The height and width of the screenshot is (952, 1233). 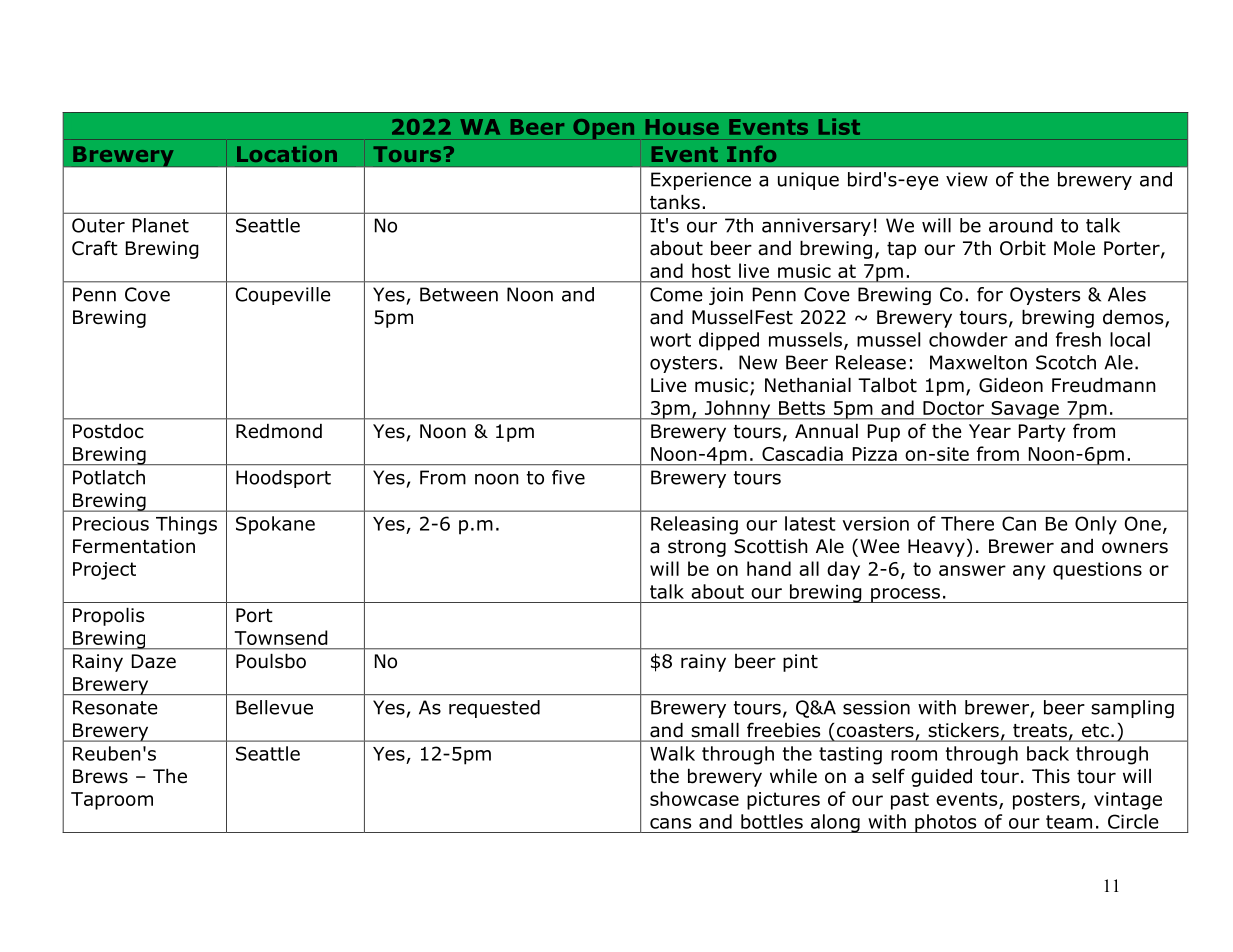 I want to click on Location, so click(x=287, y=154).
